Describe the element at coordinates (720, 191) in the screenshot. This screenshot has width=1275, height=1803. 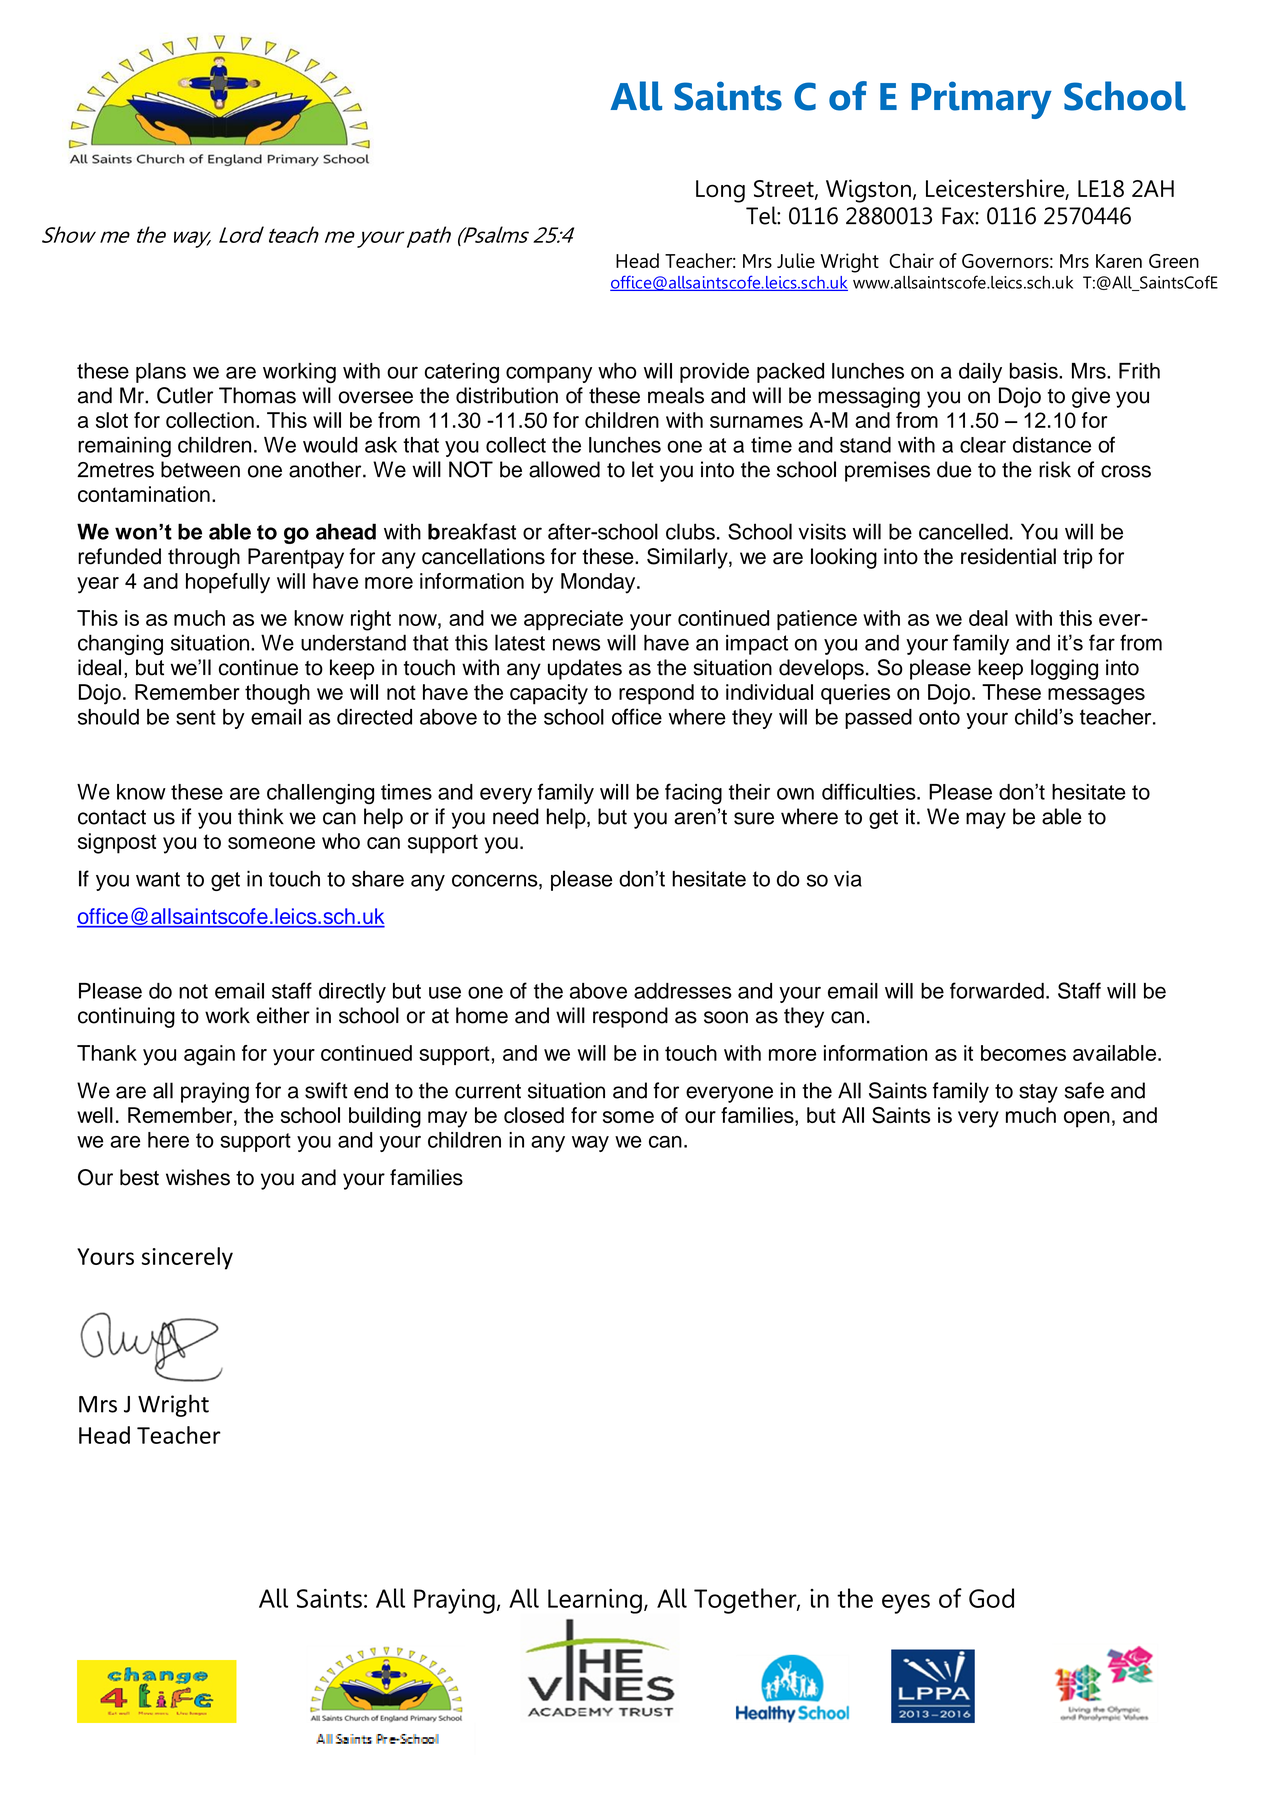
I see `Long` at that location.
